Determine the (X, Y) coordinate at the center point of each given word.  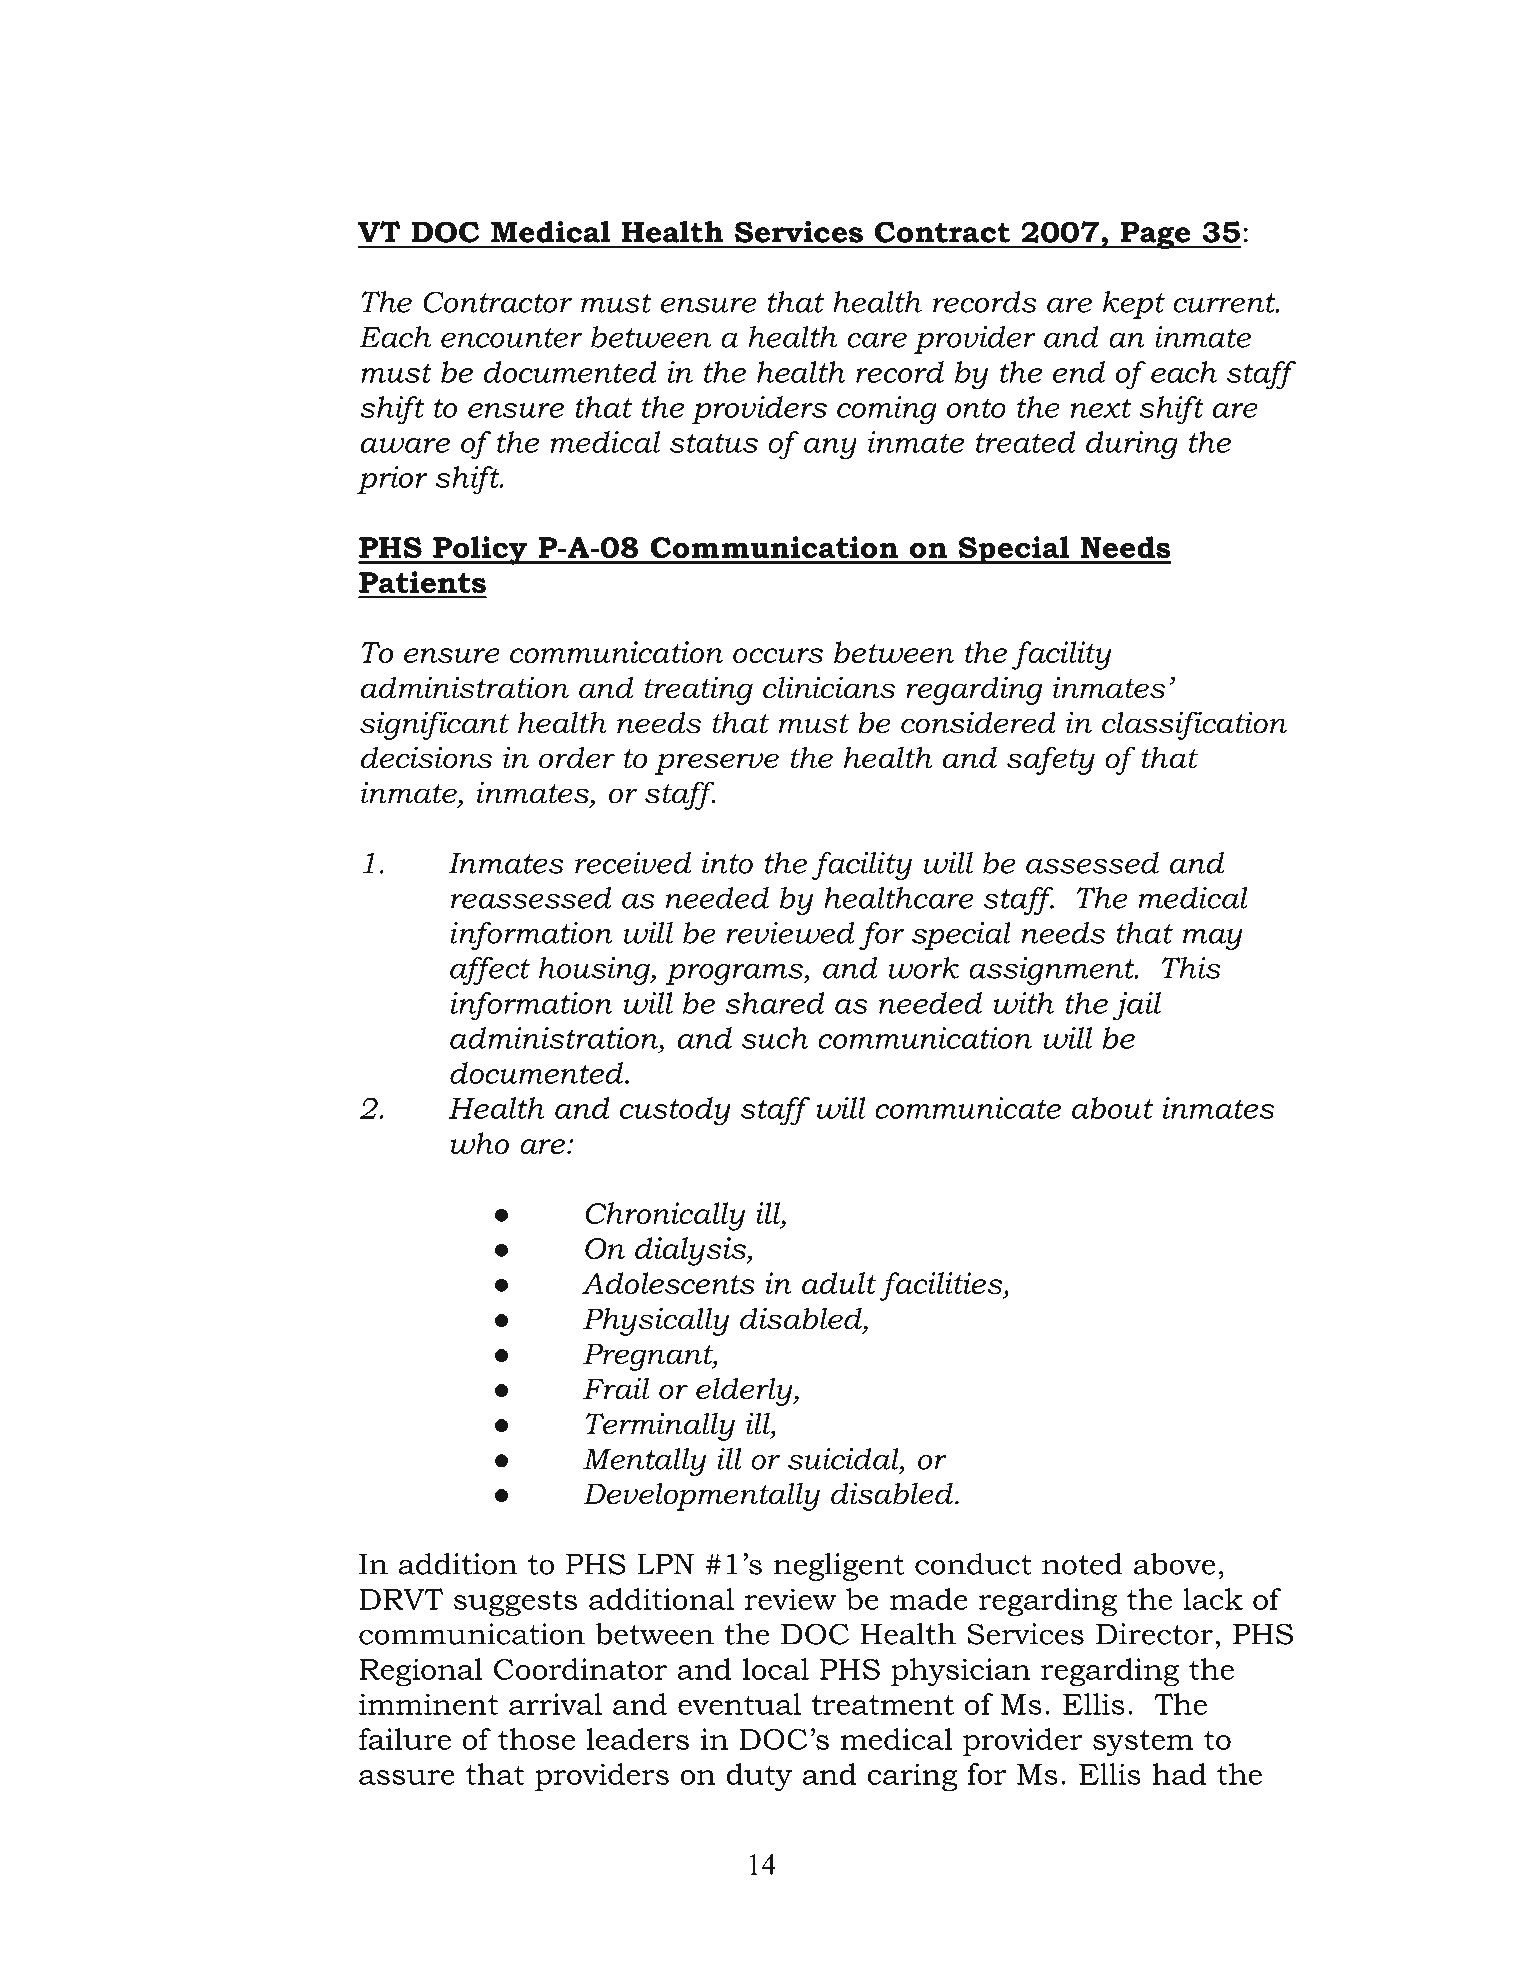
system (1143, 1743)
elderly (745, 1391)
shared (775, 1003)
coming (886, 410)
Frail (616, 1388)
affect (490, 971)
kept (1134, 305)
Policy (480, 550)
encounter (511, 338)
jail (1136, 1006)
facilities (942, 1286)
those (536, 1739)
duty (759, 1777)
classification (1194, 725)
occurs (778, 655)
